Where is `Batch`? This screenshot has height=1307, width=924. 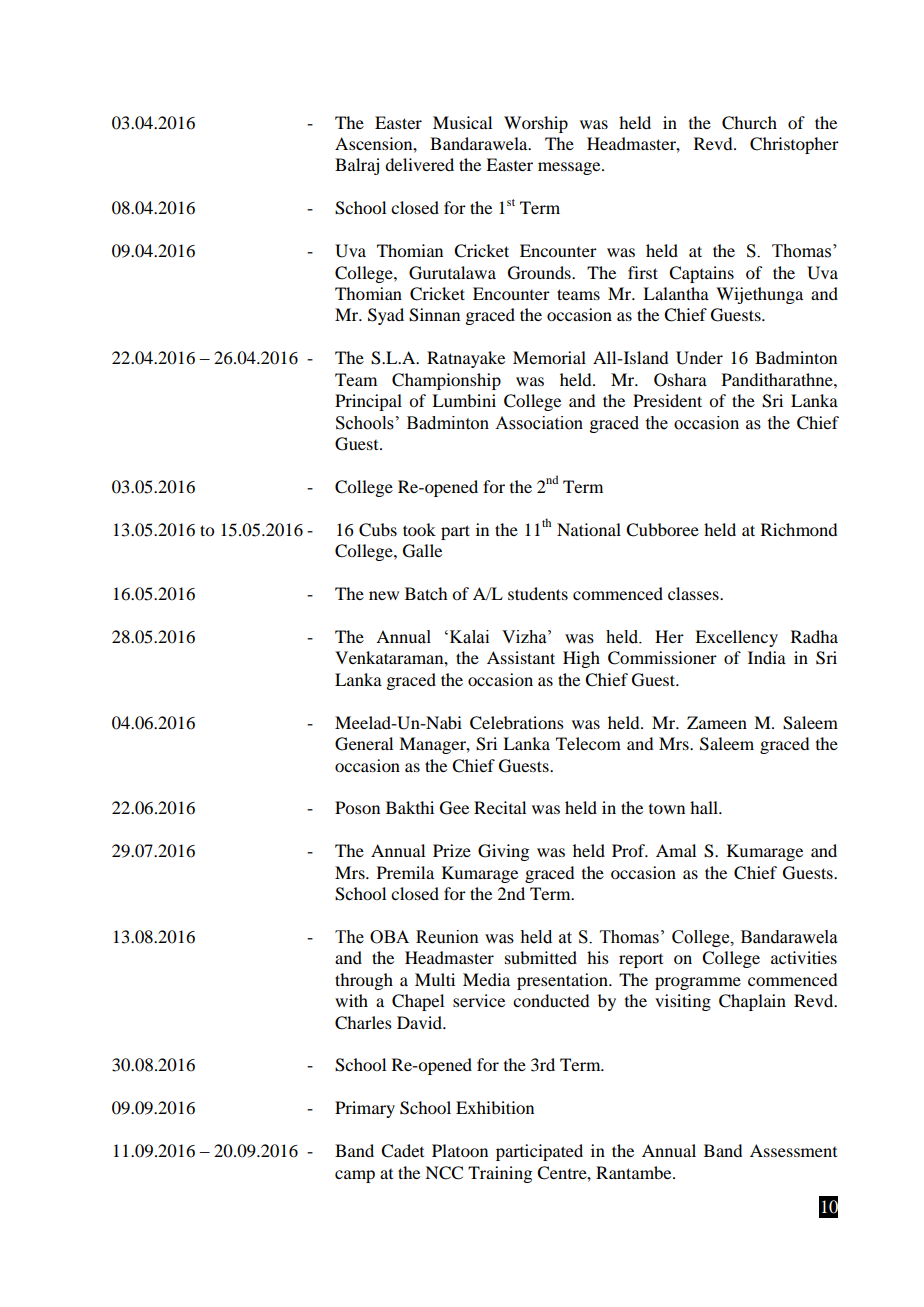
Batch is located at coordinates (426, 593).
